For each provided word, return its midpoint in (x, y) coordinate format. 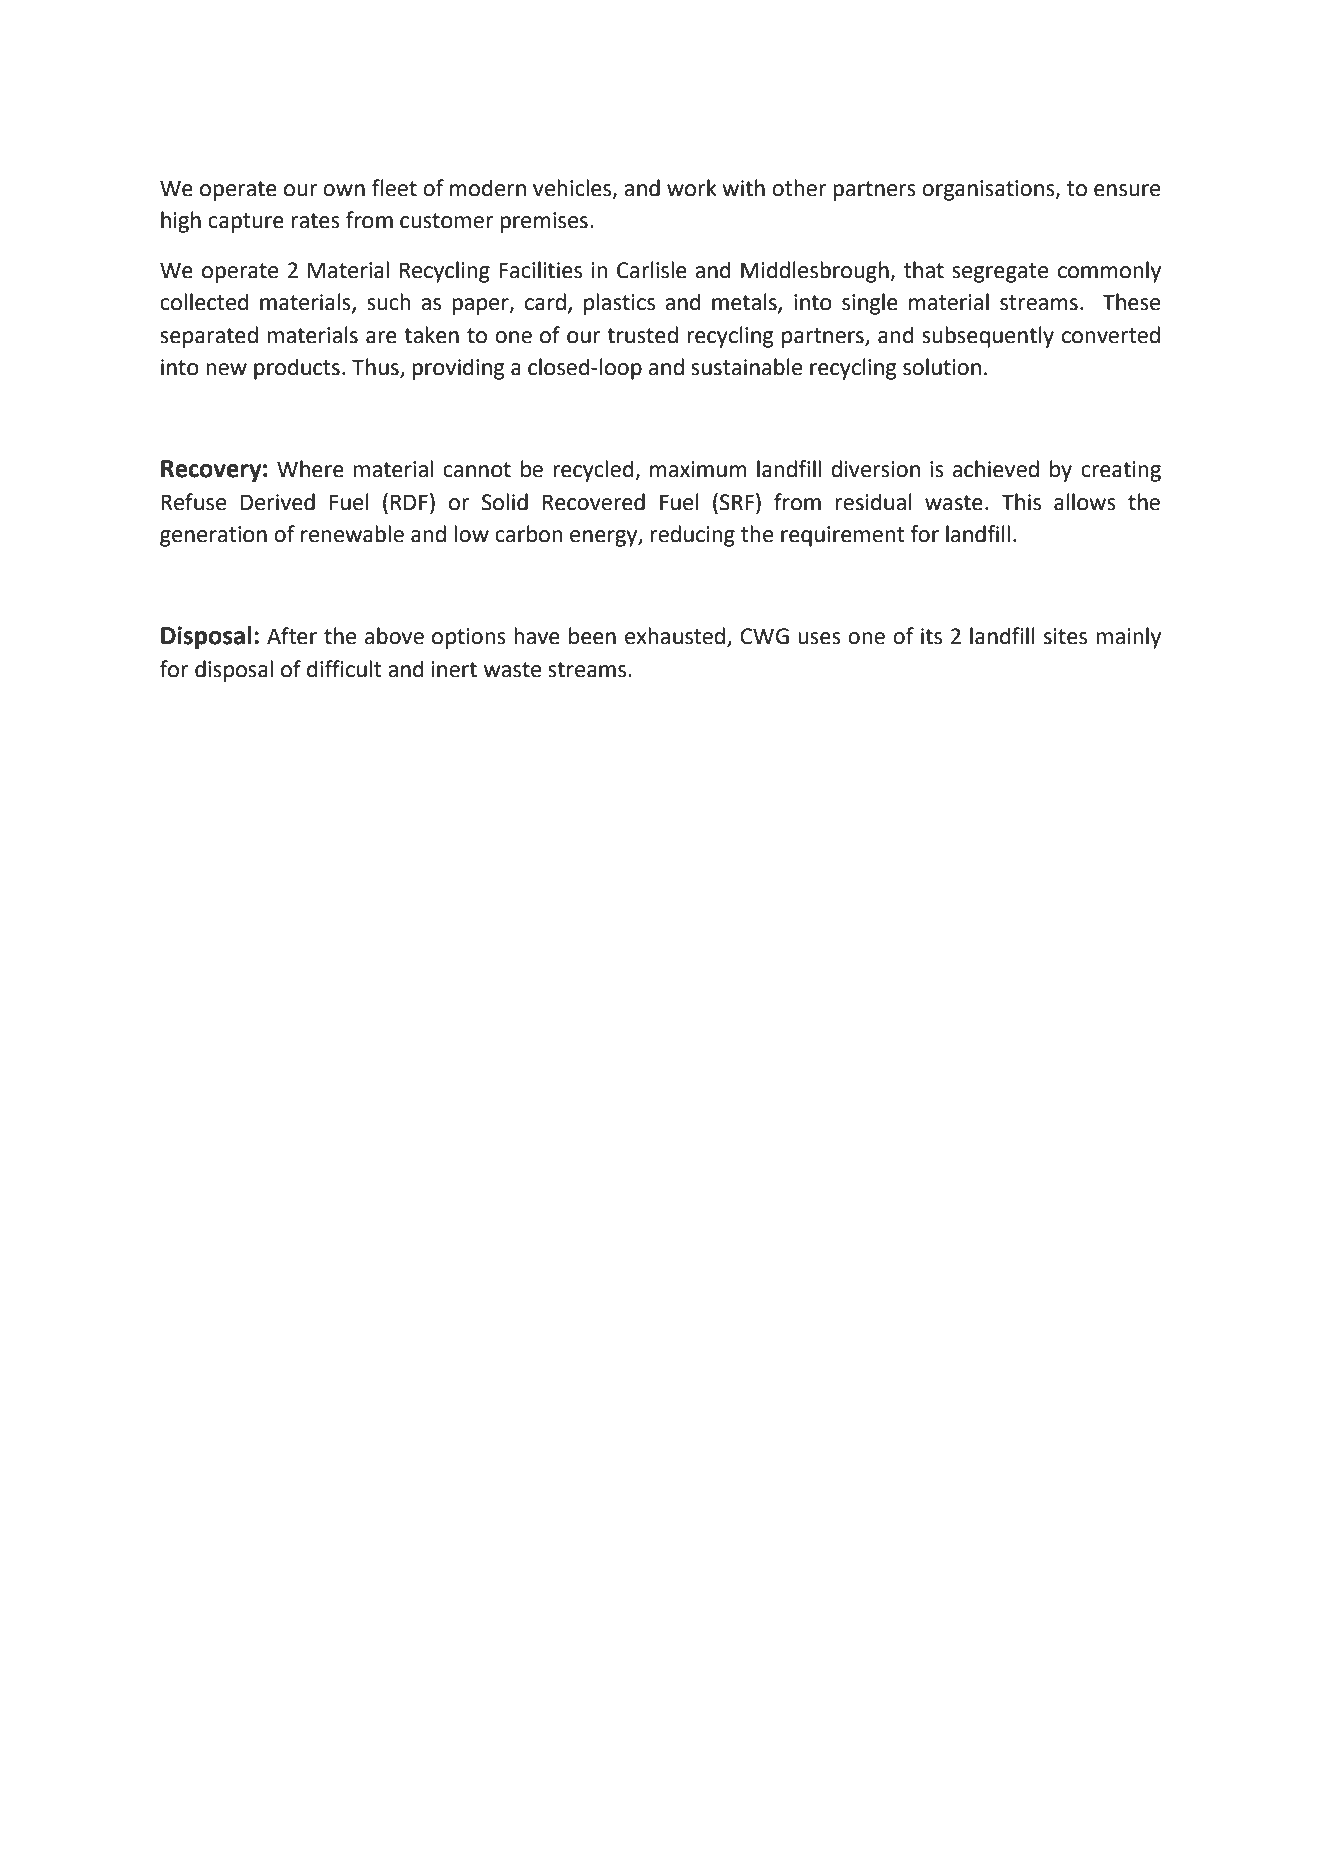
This (1021, 502)
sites (1065, 636)
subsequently (988, 337)
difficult (344, 669)
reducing (692, 536)
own (344, 190)
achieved (996, 469)
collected (204, 302)
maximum (698, 469)
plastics (619, 304)
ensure (1127, 190)
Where (310, 469)
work (692, 188)
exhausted (675, 636)
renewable (352, 534)
